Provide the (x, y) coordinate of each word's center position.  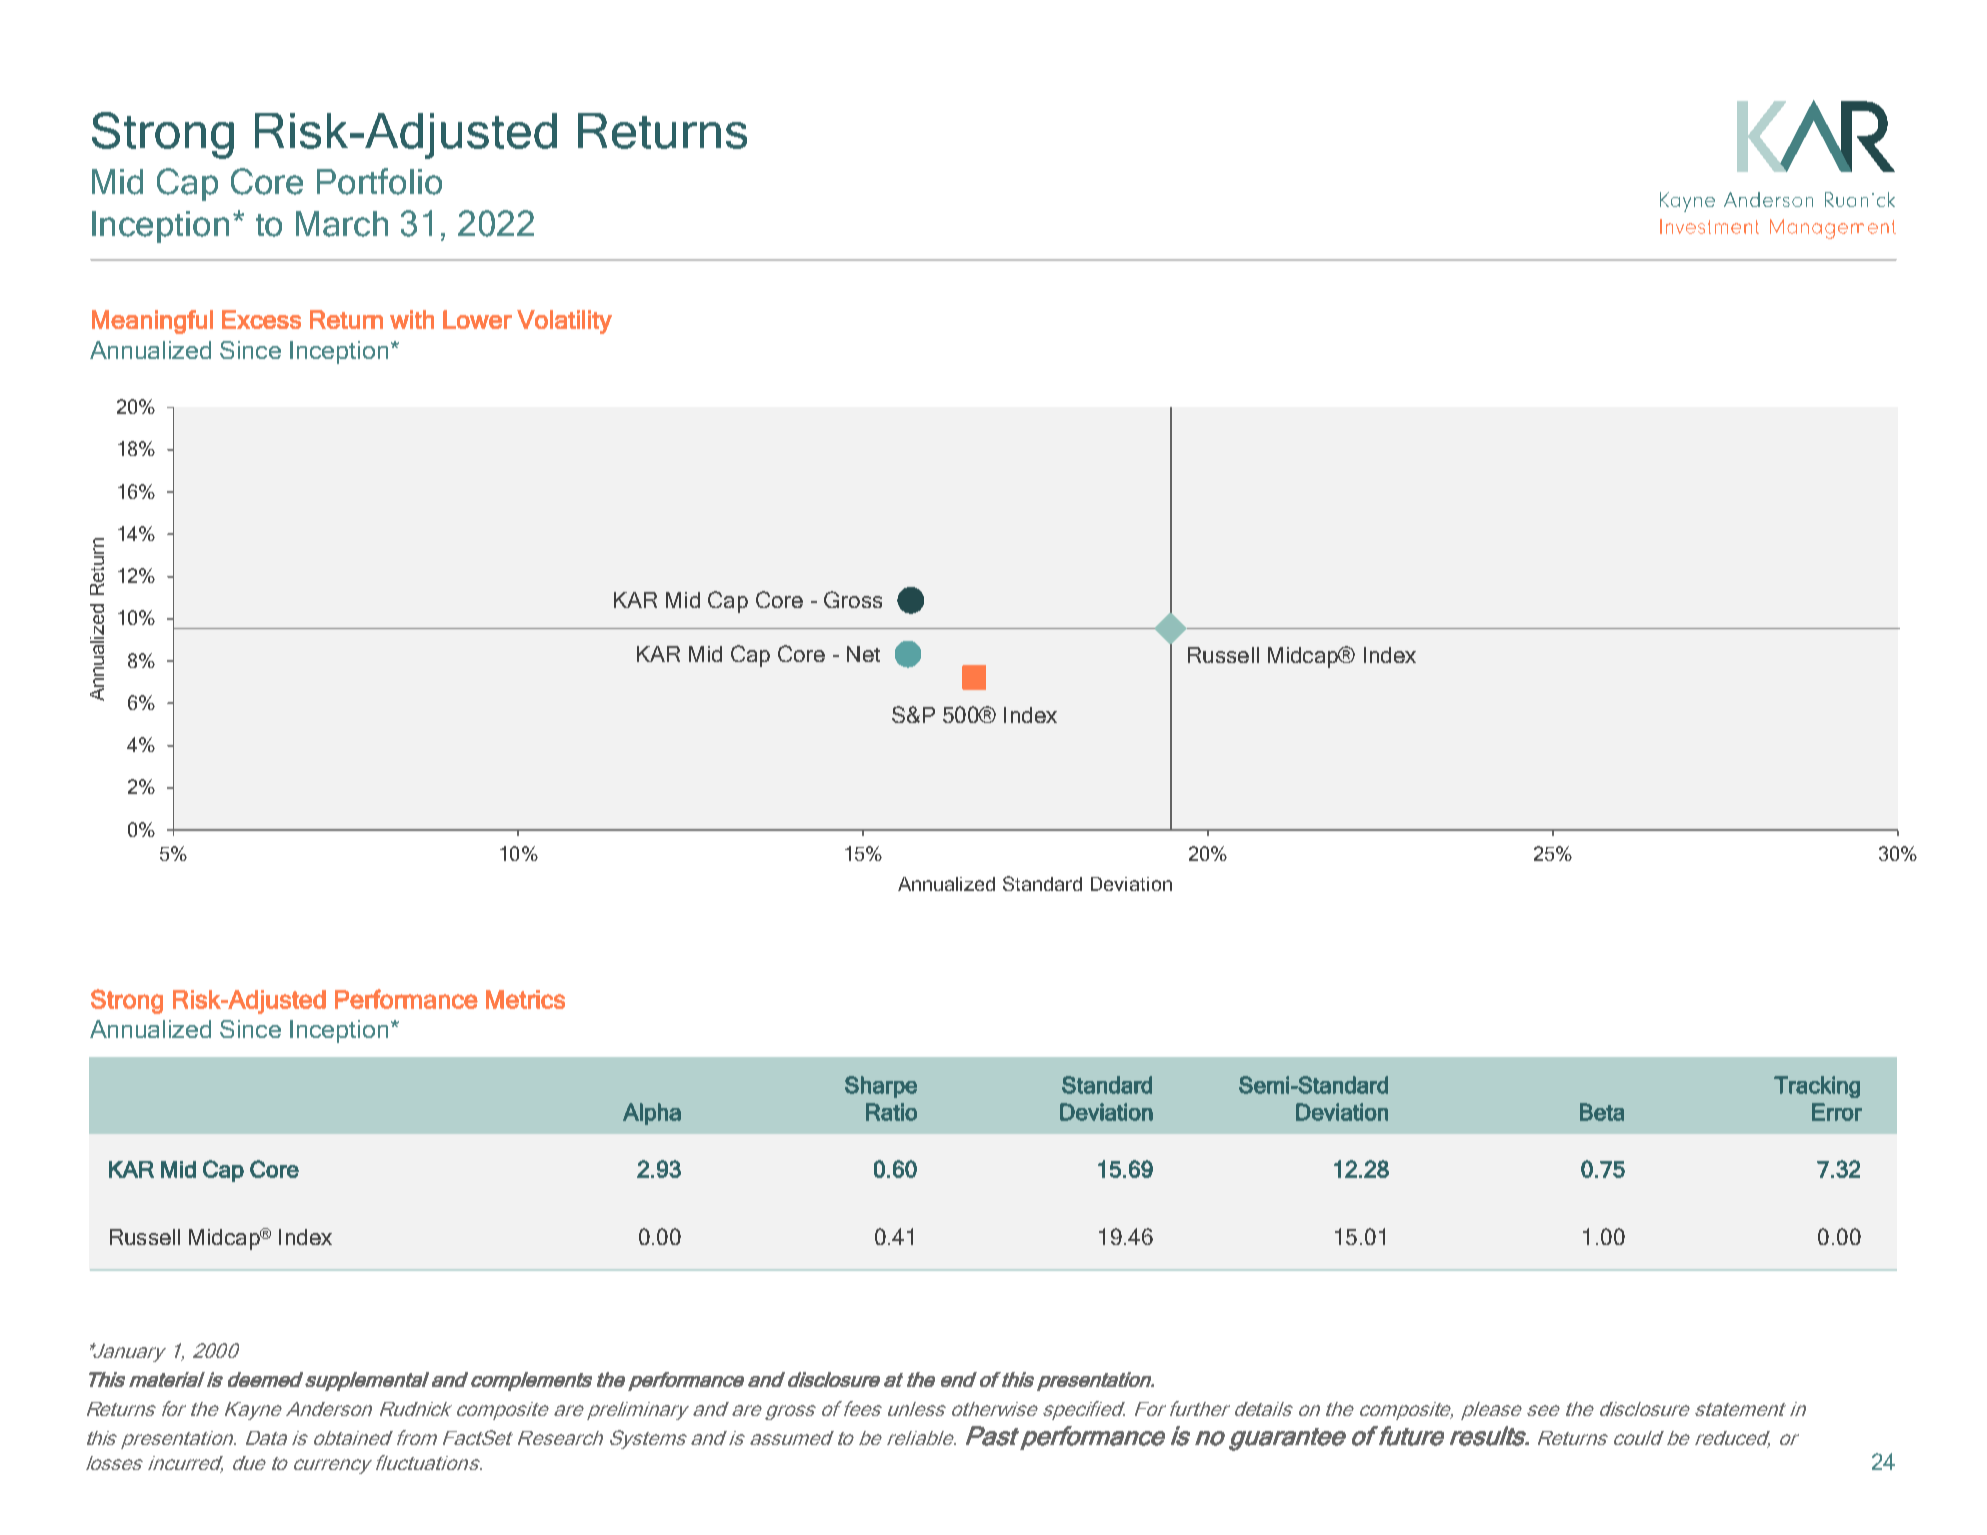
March (342, 224)
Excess (261, 319)
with (412, 319)
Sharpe (881, 1087)
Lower (477, 319)
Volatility (564, 322)
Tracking (1817, 1087)
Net (863, 654)
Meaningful (152, 322)
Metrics (525, 999)
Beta (1602, 1112)
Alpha (652, 1114)
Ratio (891, 1112)
